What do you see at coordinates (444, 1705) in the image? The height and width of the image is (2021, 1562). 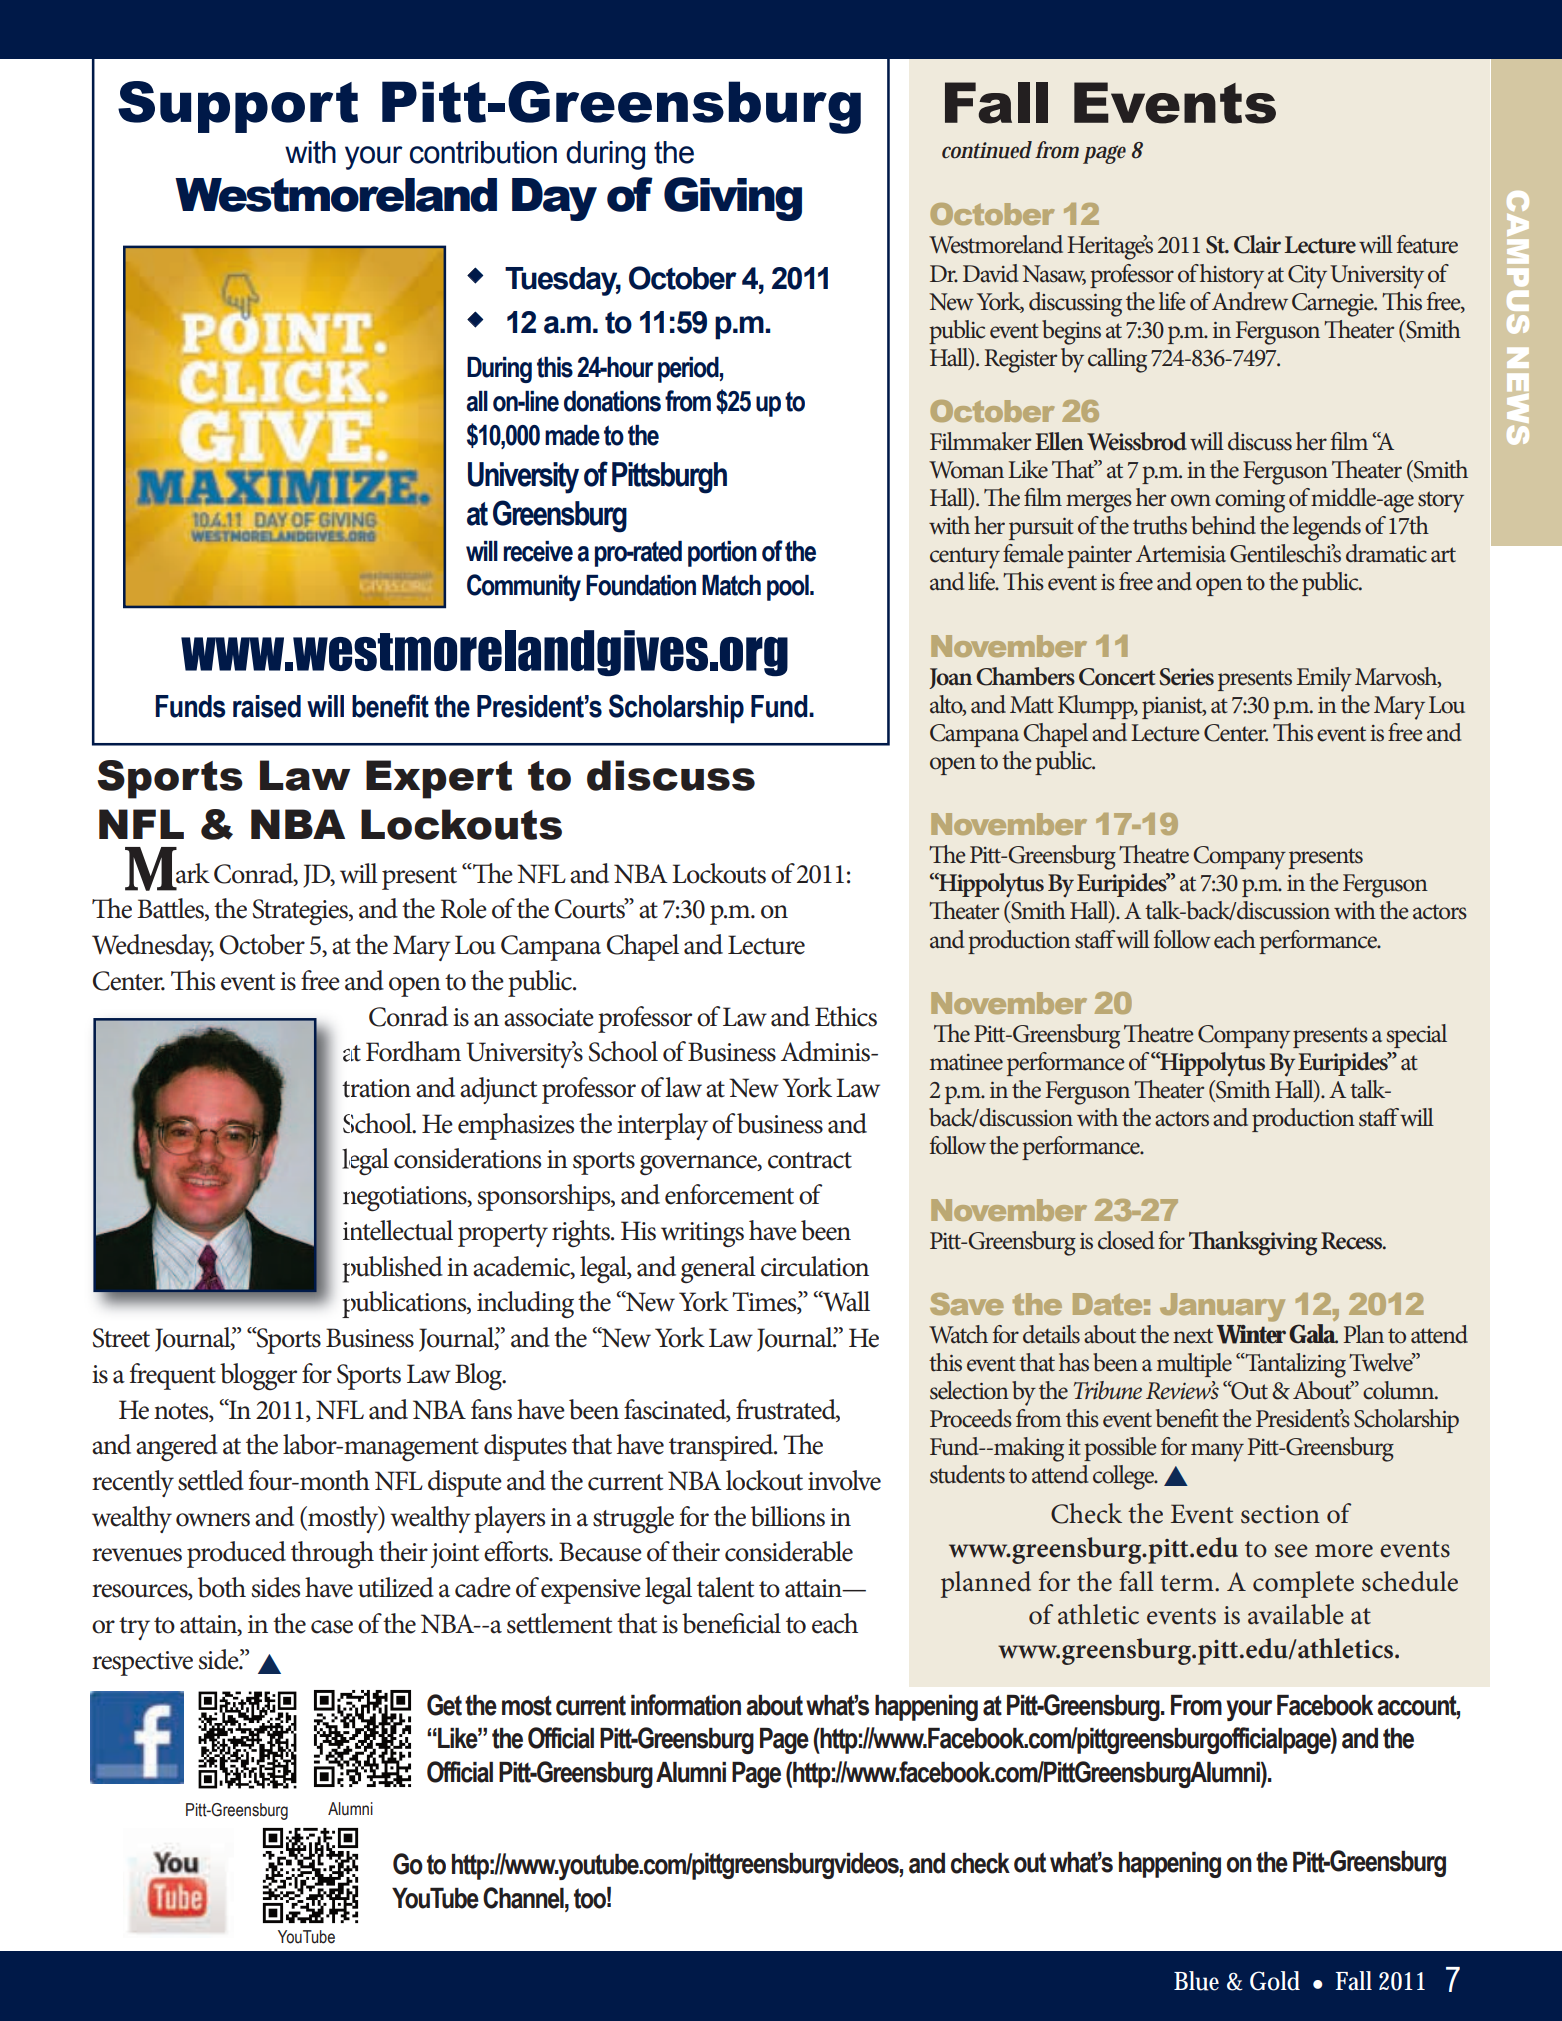 I see `Get` at bounding box center [444, 1705].
